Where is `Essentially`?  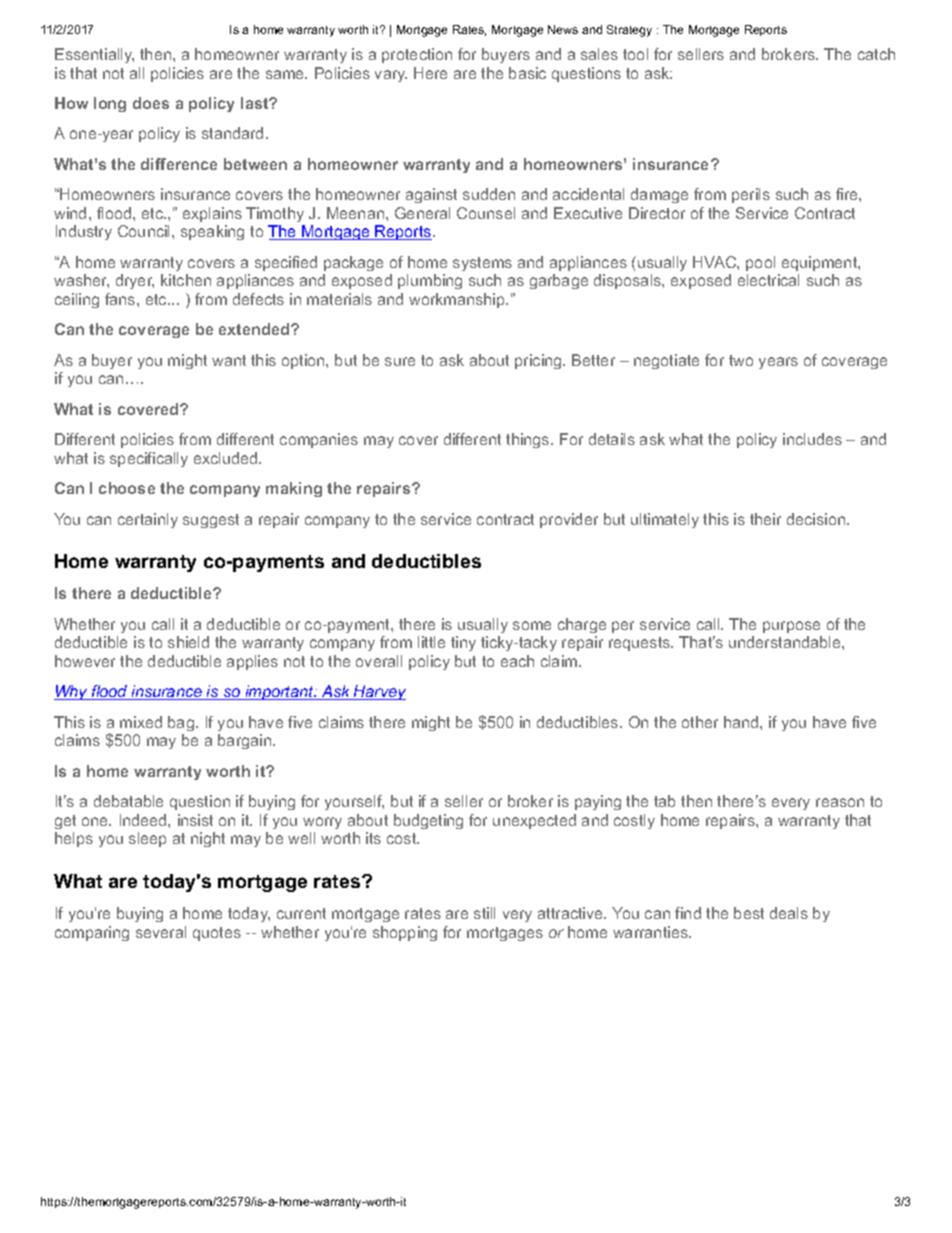
Essentially is located at coordinates (94, 55).
